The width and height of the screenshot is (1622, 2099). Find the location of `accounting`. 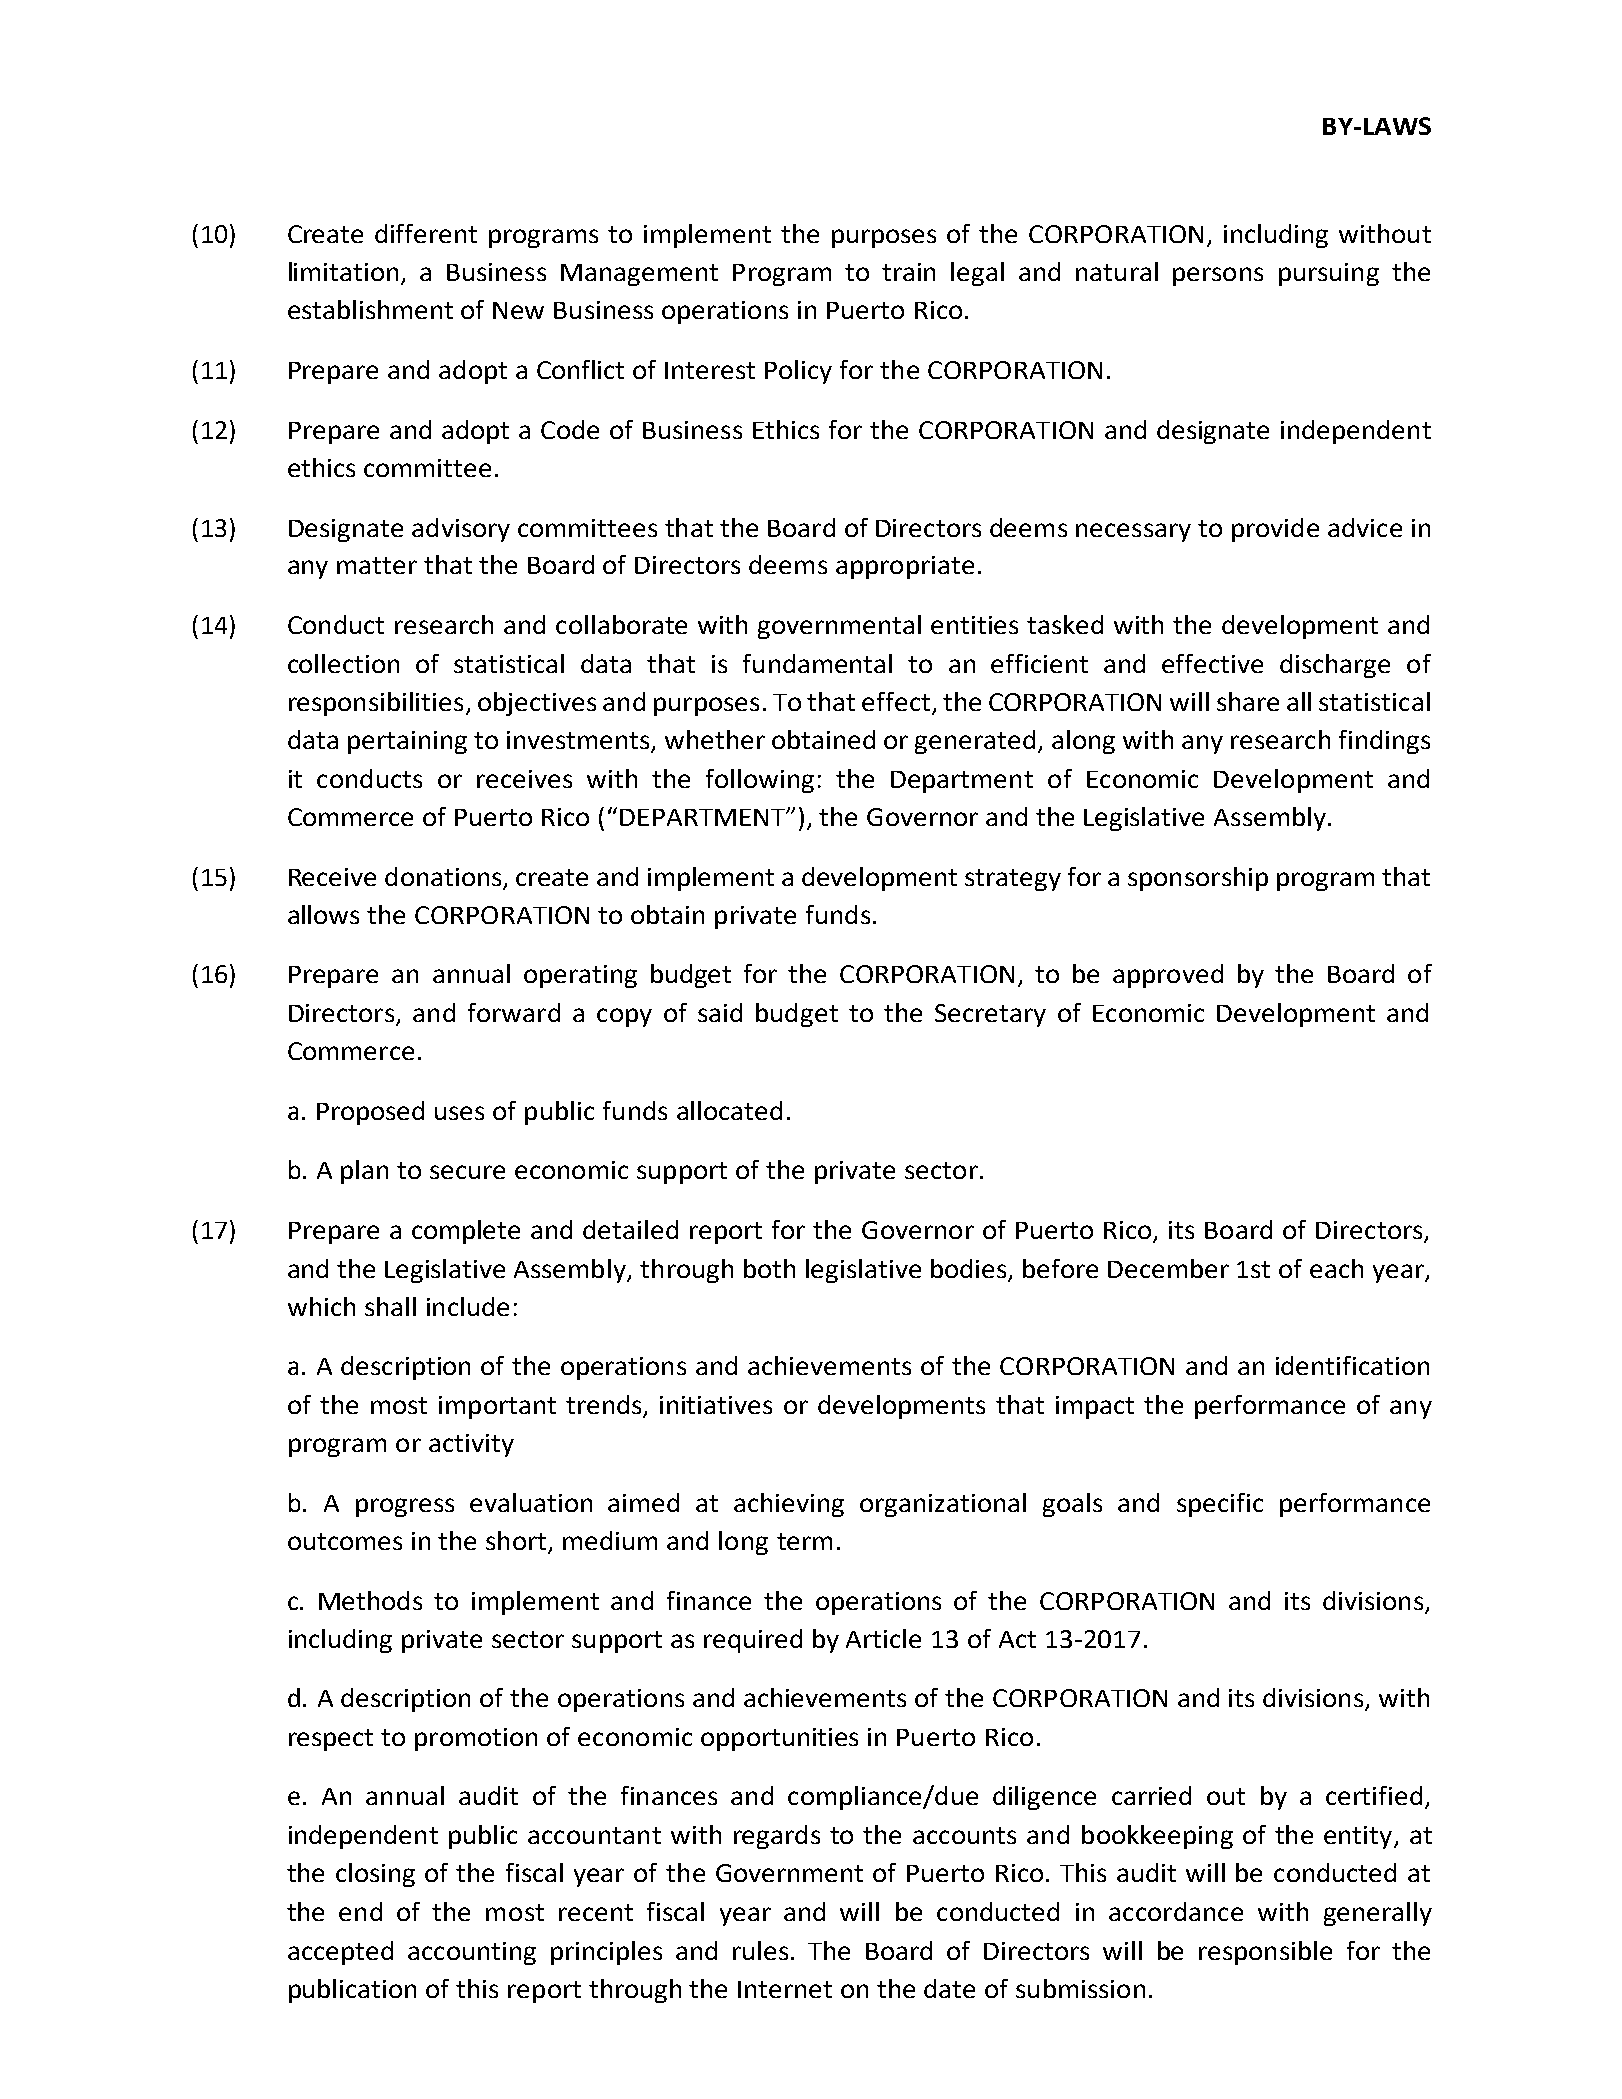

accounting is located at coordinates (472, 1953).
